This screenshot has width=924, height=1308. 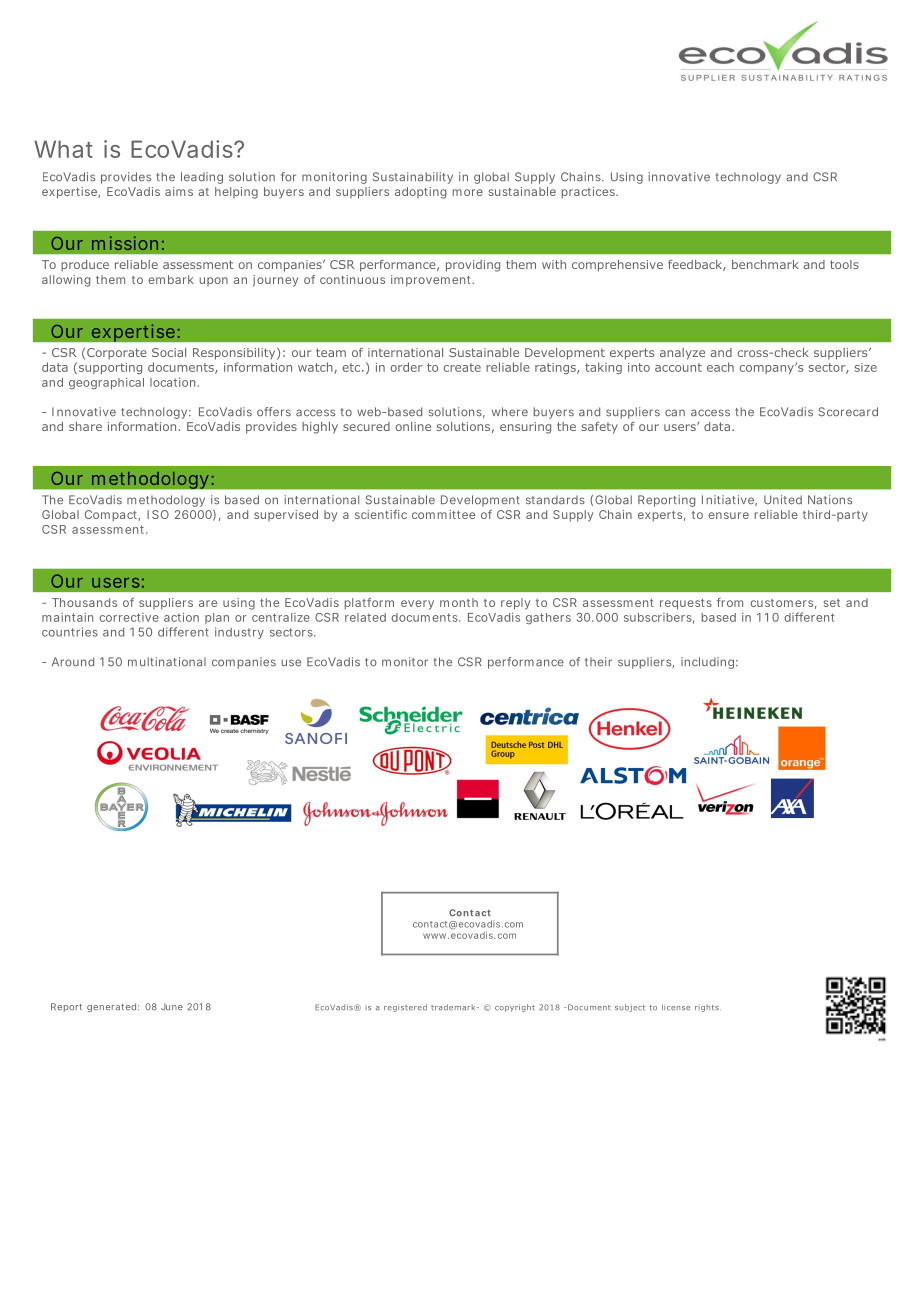 What do you see at coordinates (473, 266) in the screenshot?
I see `providing` at bounding box center [473, 266].
